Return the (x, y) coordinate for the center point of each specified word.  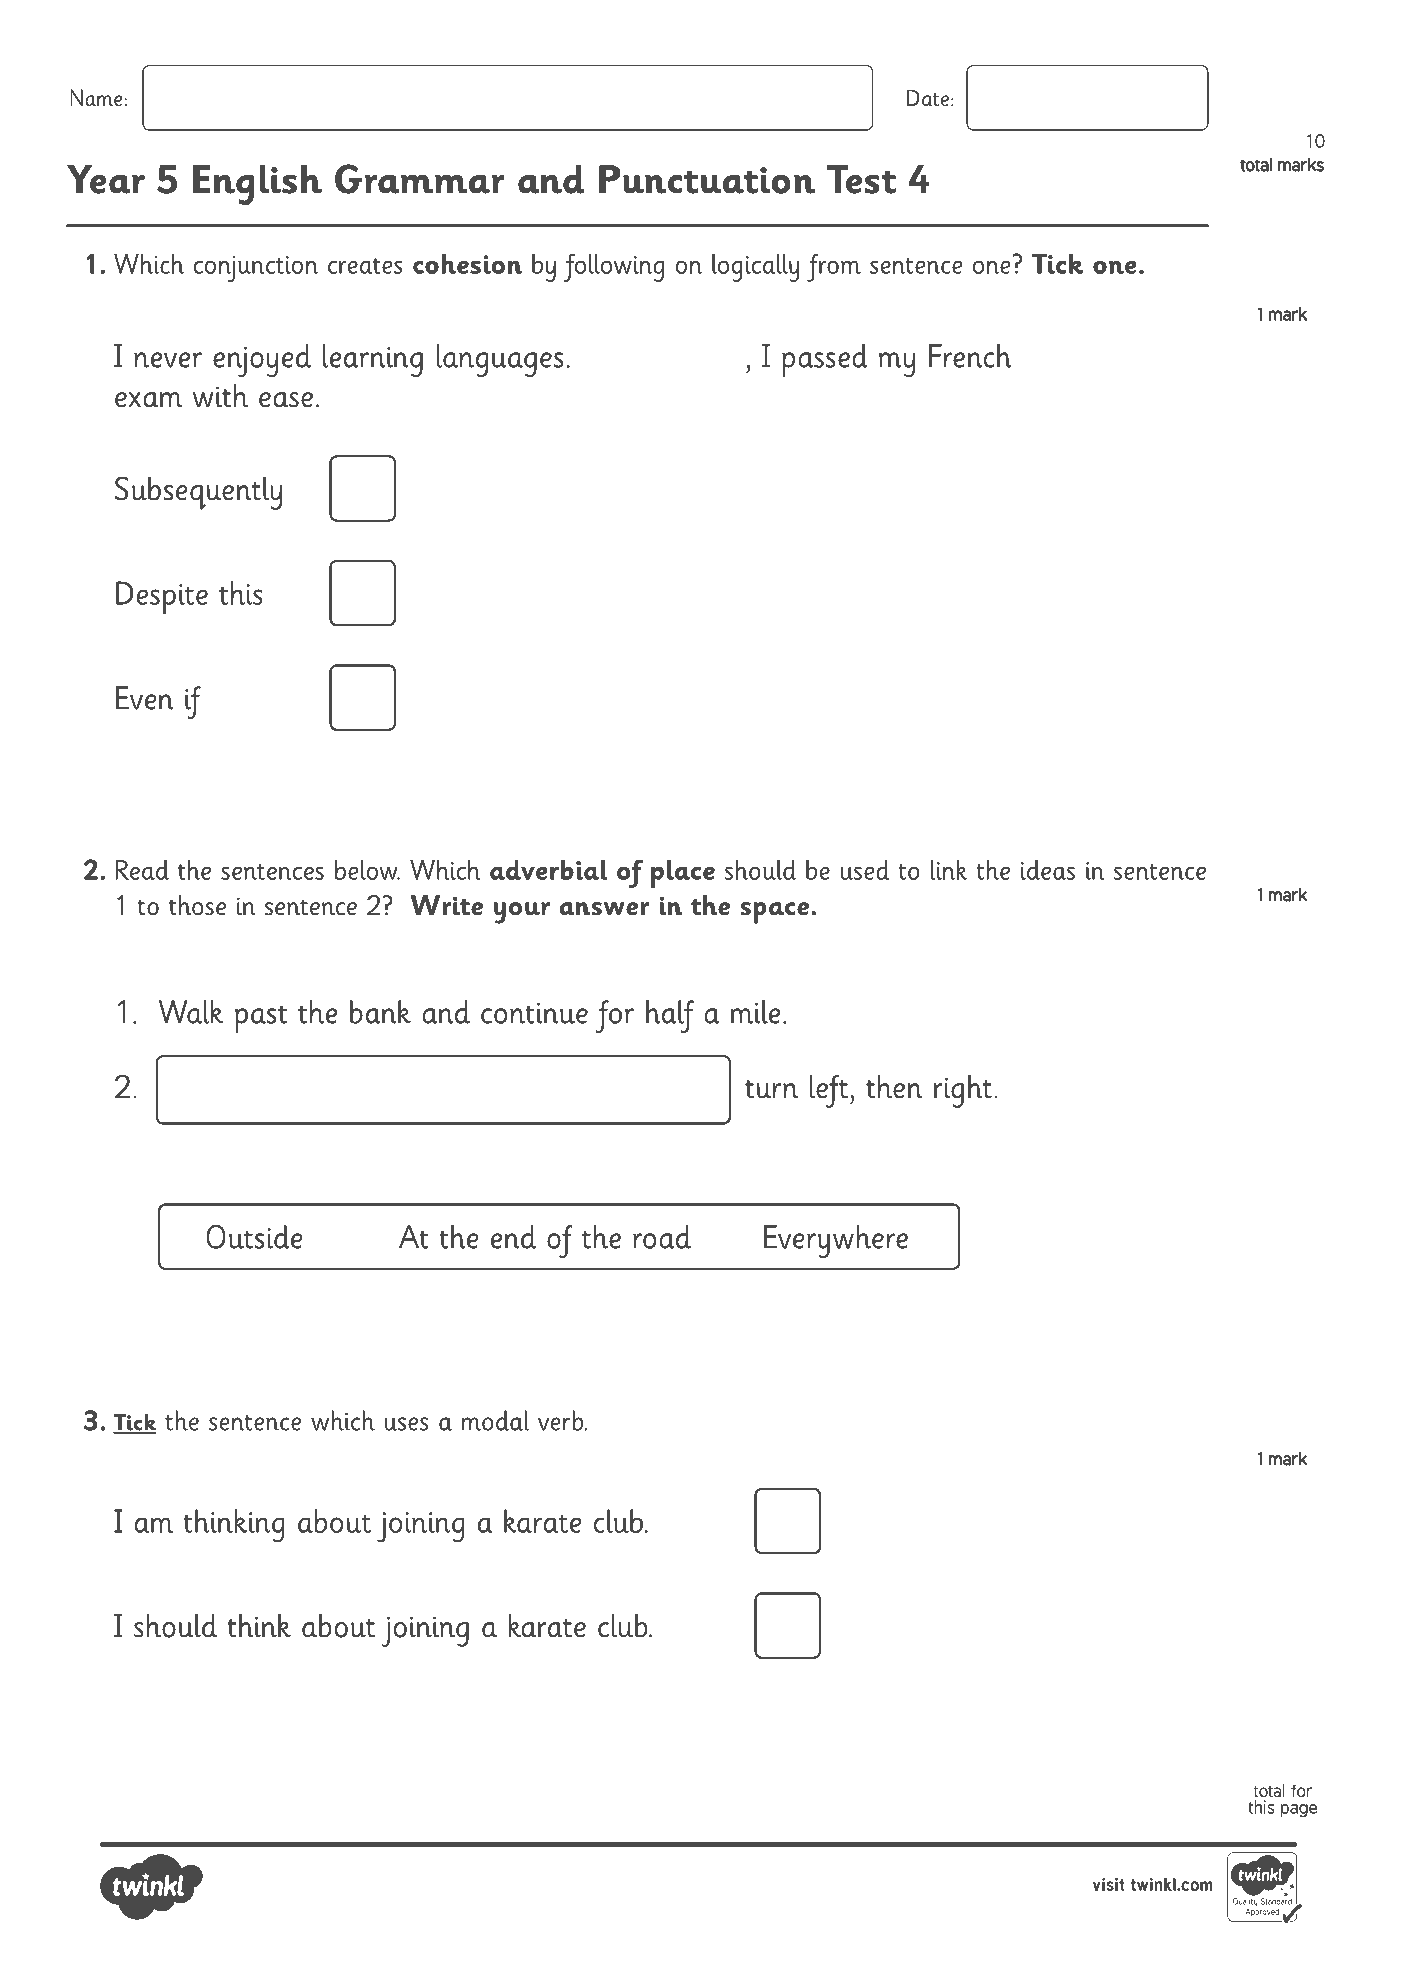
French (970, 356)
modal (495, 1420)
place (683, 874)
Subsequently (198, 493)
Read (142, 869)
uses (406, 1424)
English (257, 185)
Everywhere (836, 1241)
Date (928, 98)
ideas (1048, 869)
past (261, 1019)
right (963, 1091)
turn (771, 1089)
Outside (255, 1237)
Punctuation (707, 179)
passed (825, 360)
